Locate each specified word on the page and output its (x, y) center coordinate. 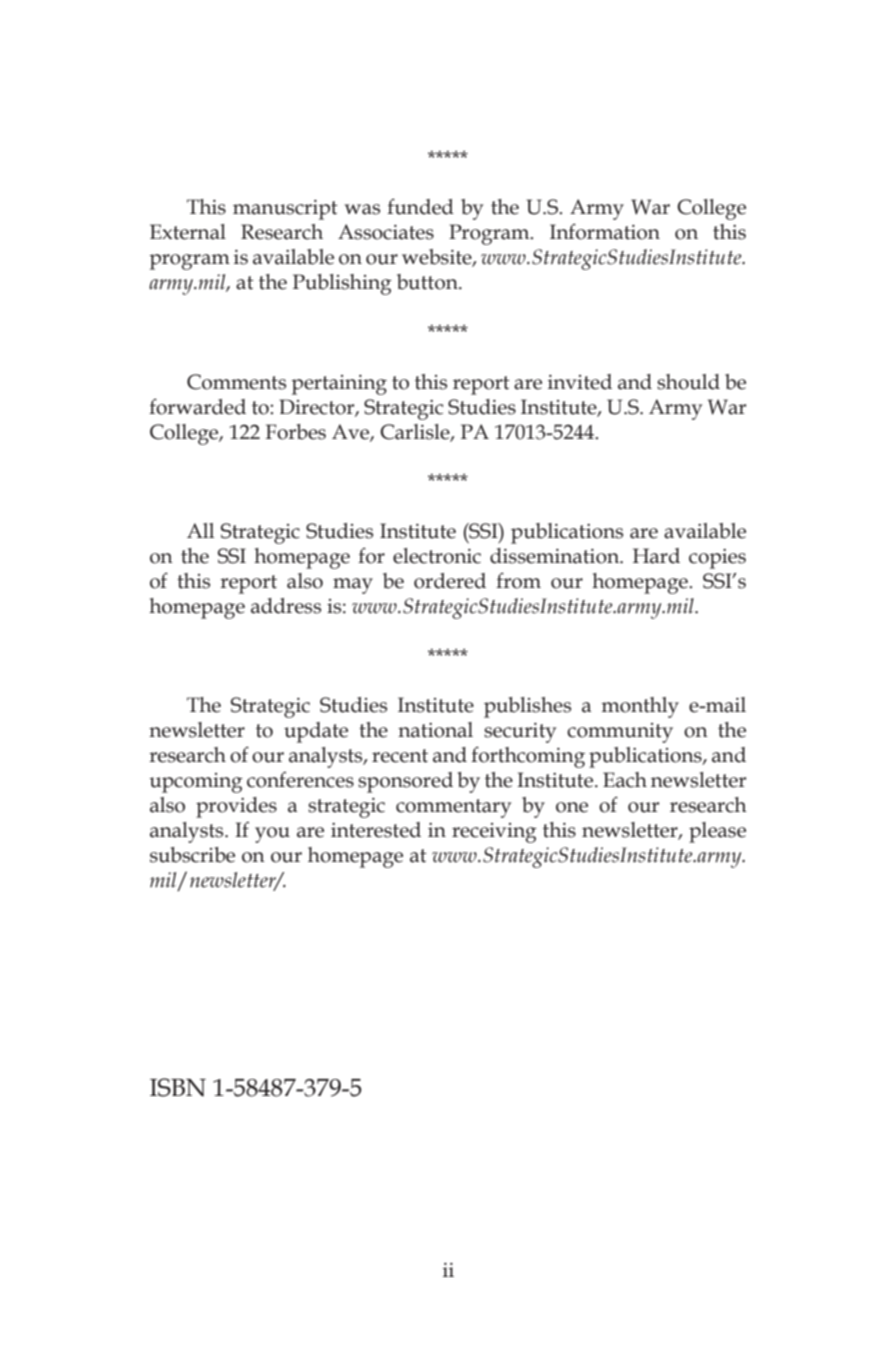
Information (605, 231)
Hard (656, 556)
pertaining (339, 385)
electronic (437, 556)
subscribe (192, 855)
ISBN (178, 1087)
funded (420, 206)
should (688, 382)
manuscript (285, 210)
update (316, 732)
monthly (640, 707)
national (435, 730)
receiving (494, 833)
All (200, 530)
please (717, 832)
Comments (236, 382)
